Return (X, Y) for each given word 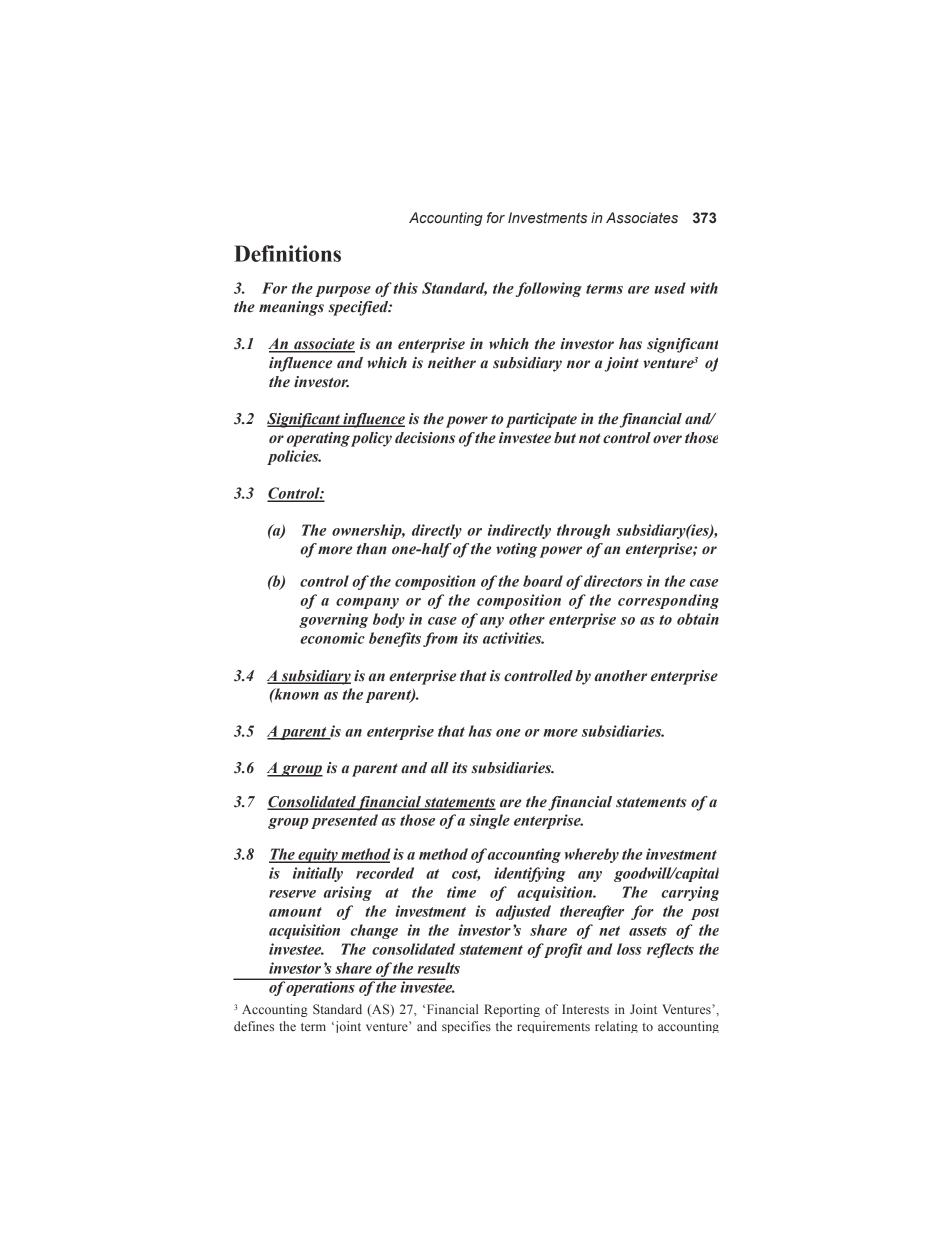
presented (344, 821)
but (565, 438)
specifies (466, 1027)
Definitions (287, 253)
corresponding (668, 601)
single (490, 821)
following (549, 289)
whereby (592, 855)
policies (294, 457)
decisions (425, 438)
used (670, 288)
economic (332, 638)
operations (321, 987)
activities (513, 638)
